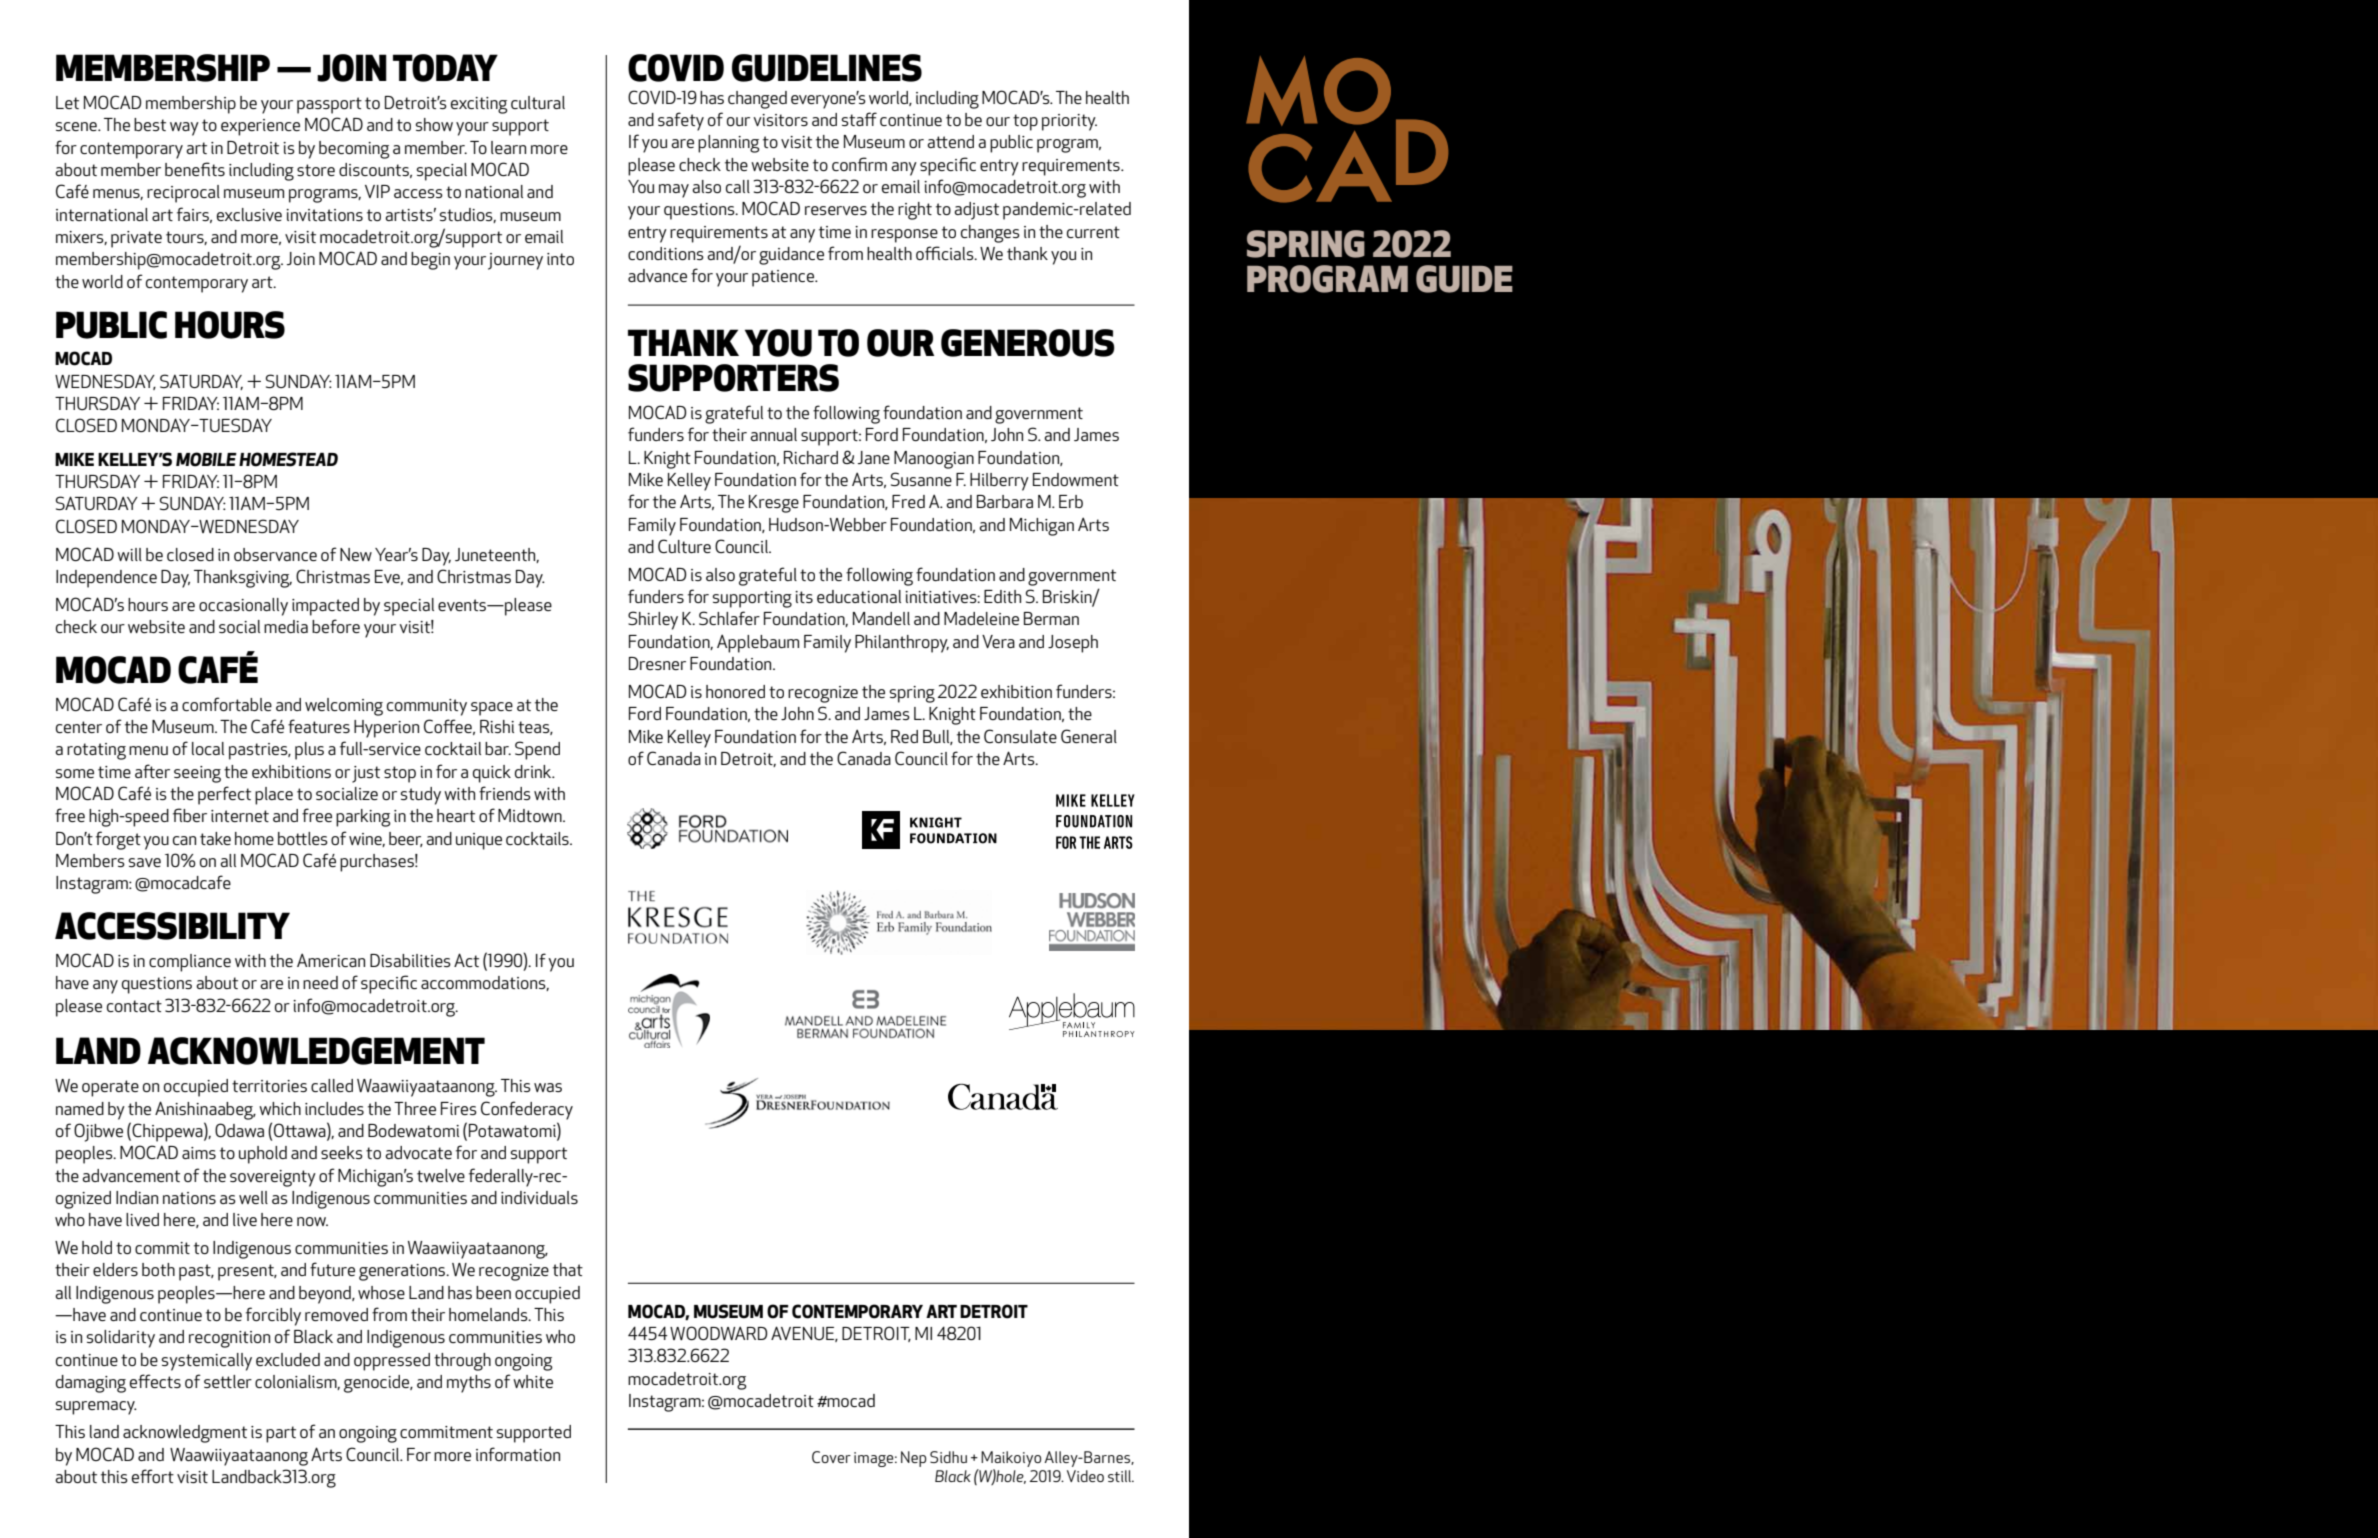 The image size is (2378, 1538). I want to click on individuals, so click(539, 1197).
